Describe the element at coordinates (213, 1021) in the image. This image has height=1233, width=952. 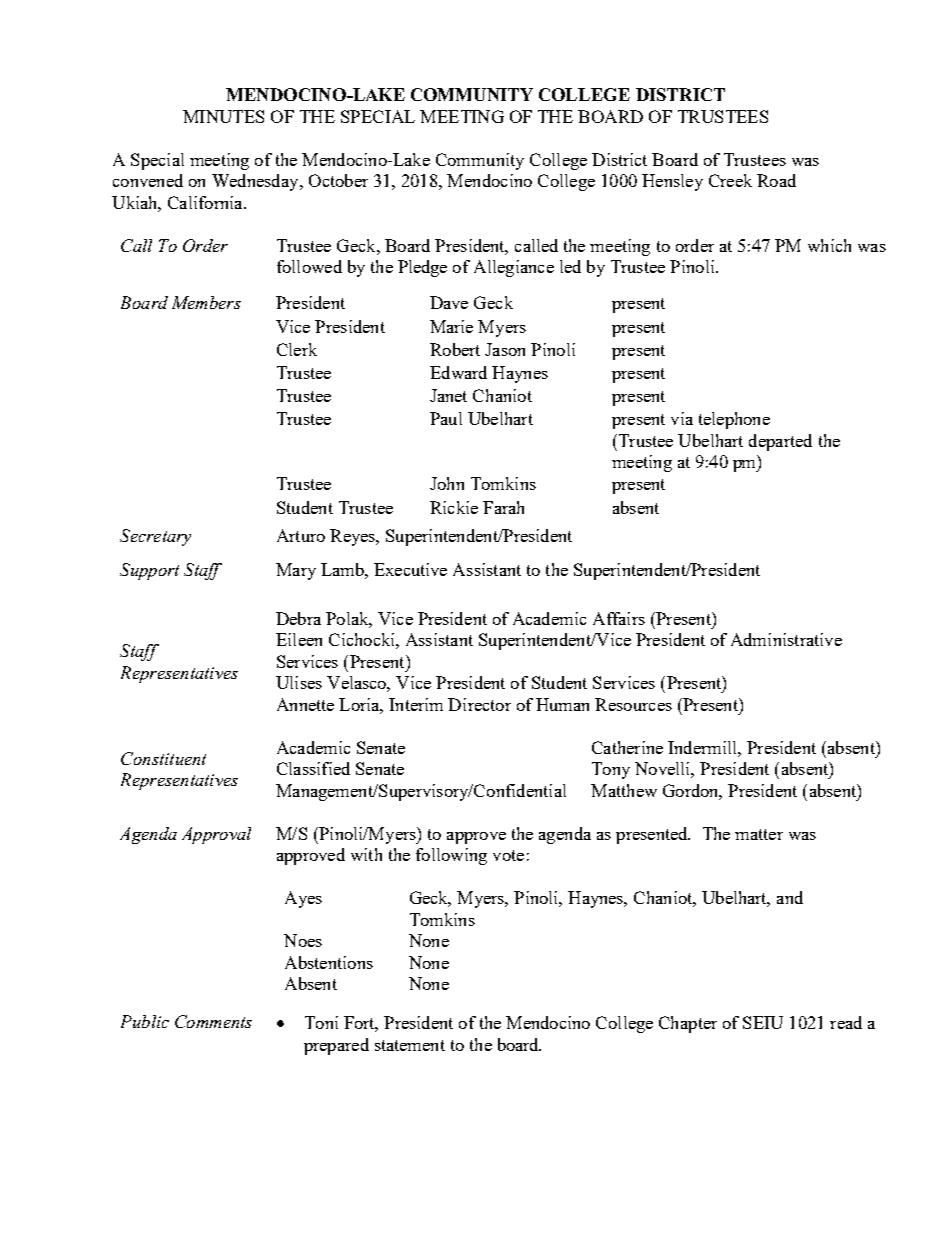
I see `Comments` at that location.
